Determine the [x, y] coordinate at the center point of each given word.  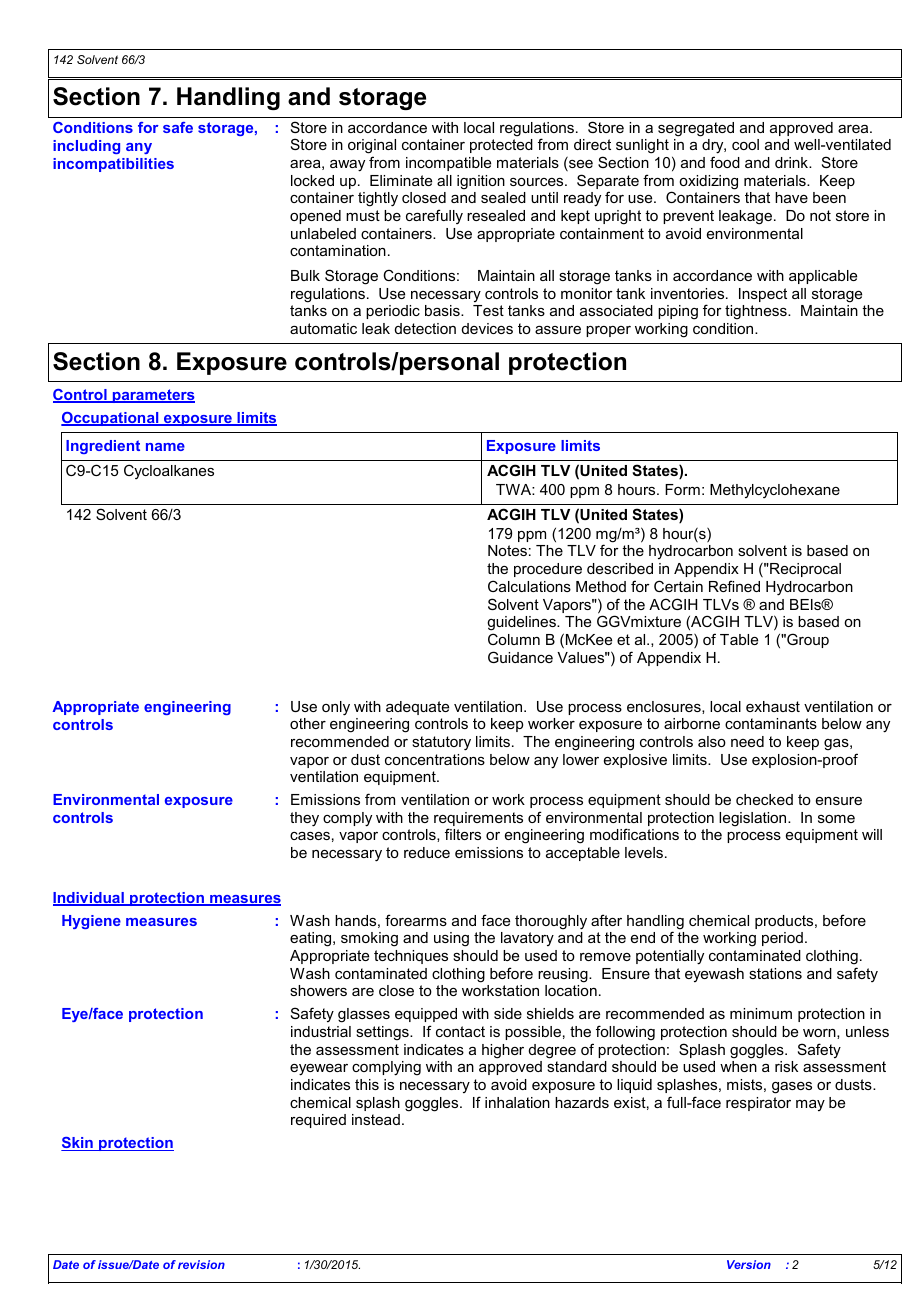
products [785, 922]
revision [201, 1264]
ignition [481, 182]
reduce [427, 852]
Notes [507, 550]
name [165, 447]
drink [793, 162]
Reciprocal [804, 570]
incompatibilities [113, 165]
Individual [89, 899]
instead [376, 1119]
